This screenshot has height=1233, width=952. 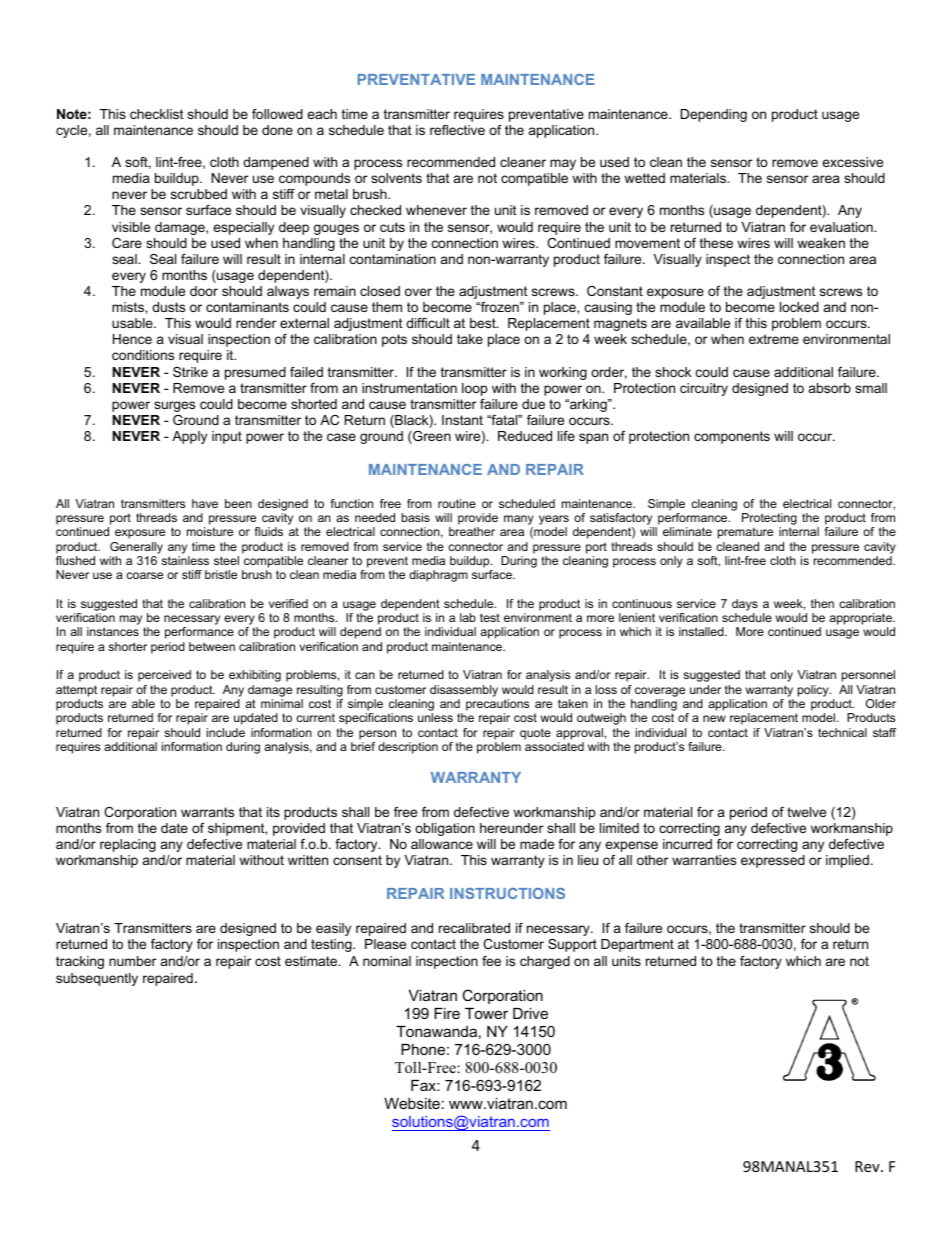 I want to click on Department, so click(x=637, y=945).
